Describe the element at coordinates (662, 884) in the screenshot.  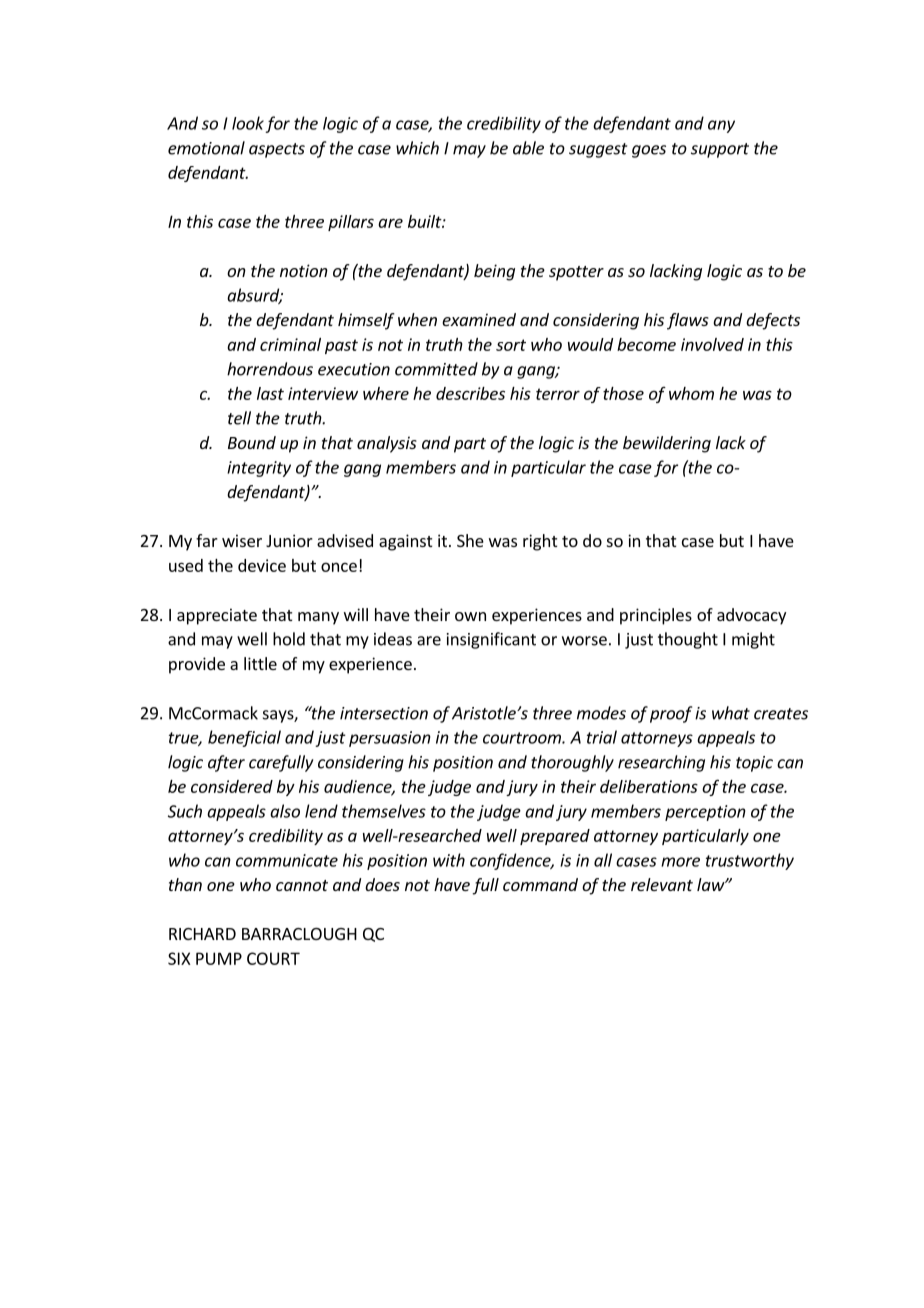
I see `relevant` at that location.
